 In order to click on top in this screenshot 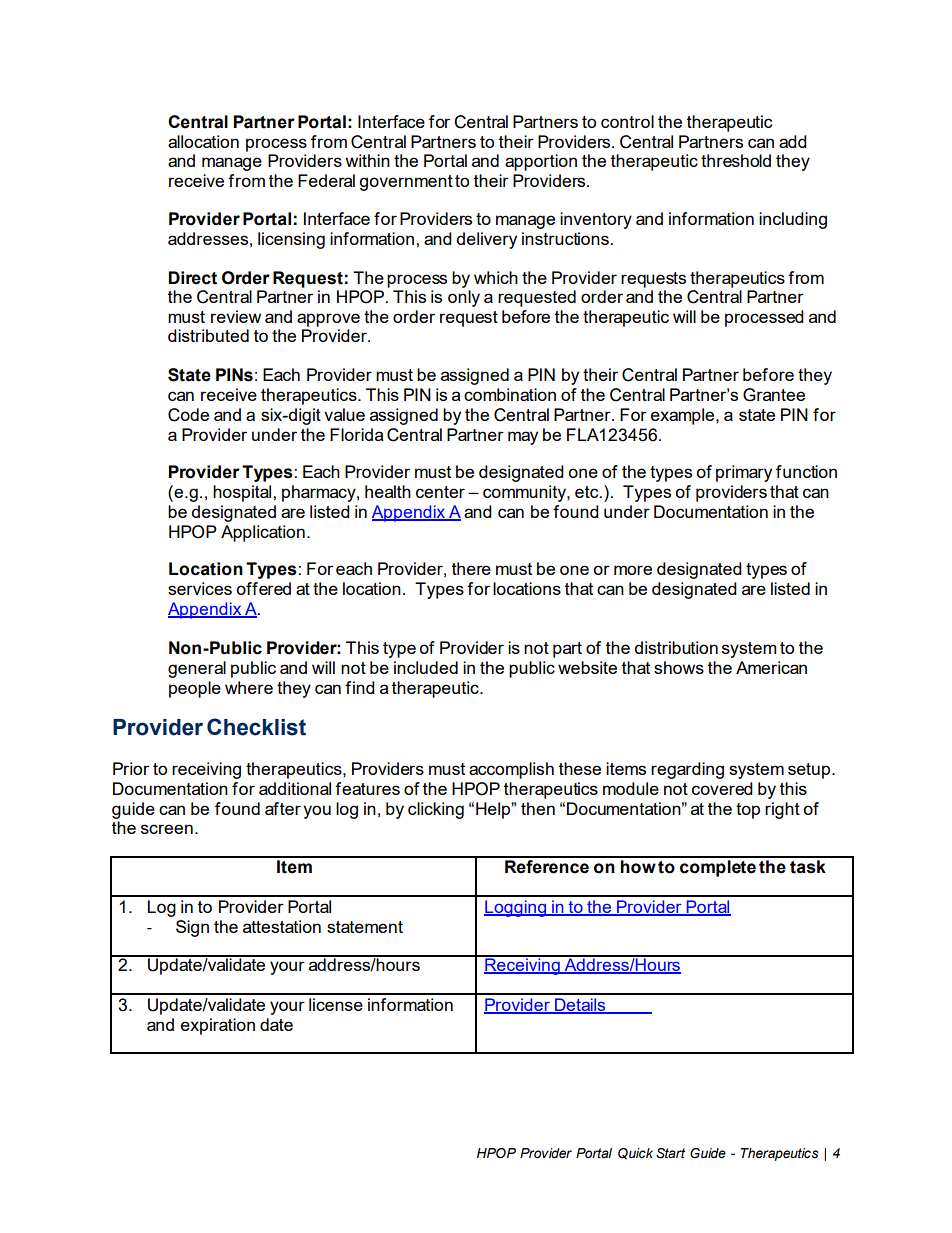, I will do `click(748, 811)`.
